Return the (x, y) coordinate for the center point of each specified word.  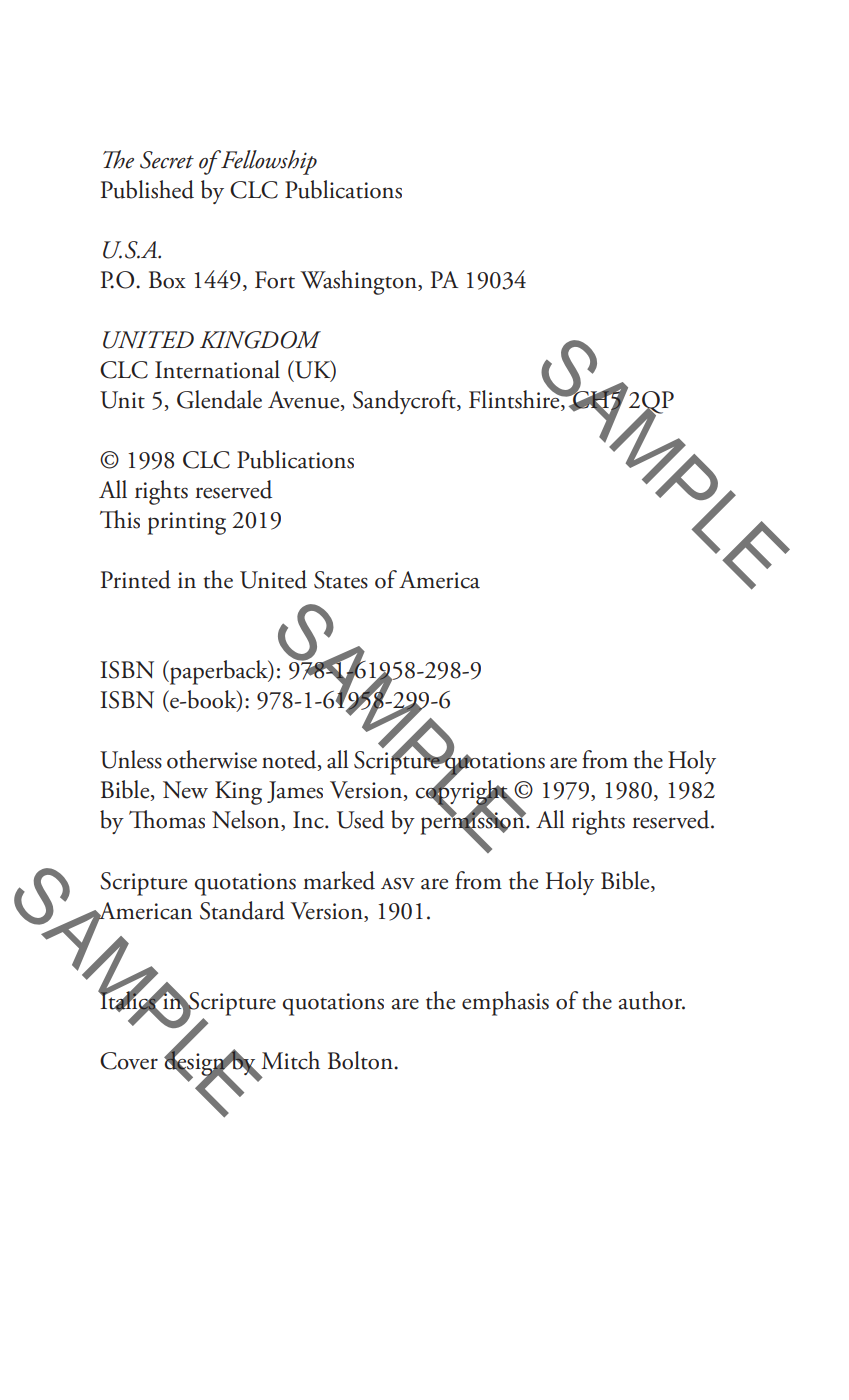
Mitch (290, 1060)
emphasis (505, 1003)
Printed (136, 579)
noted (290, 760)
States (341, 580)
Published (147, 189)
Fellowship (268, 162)
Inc (309, 820)
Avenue (305, 401)
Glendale (219, 399)
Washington (359, 282)
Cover (129, 1061)
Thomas (167, 819)
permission (474, 823)
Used (360, 819)
